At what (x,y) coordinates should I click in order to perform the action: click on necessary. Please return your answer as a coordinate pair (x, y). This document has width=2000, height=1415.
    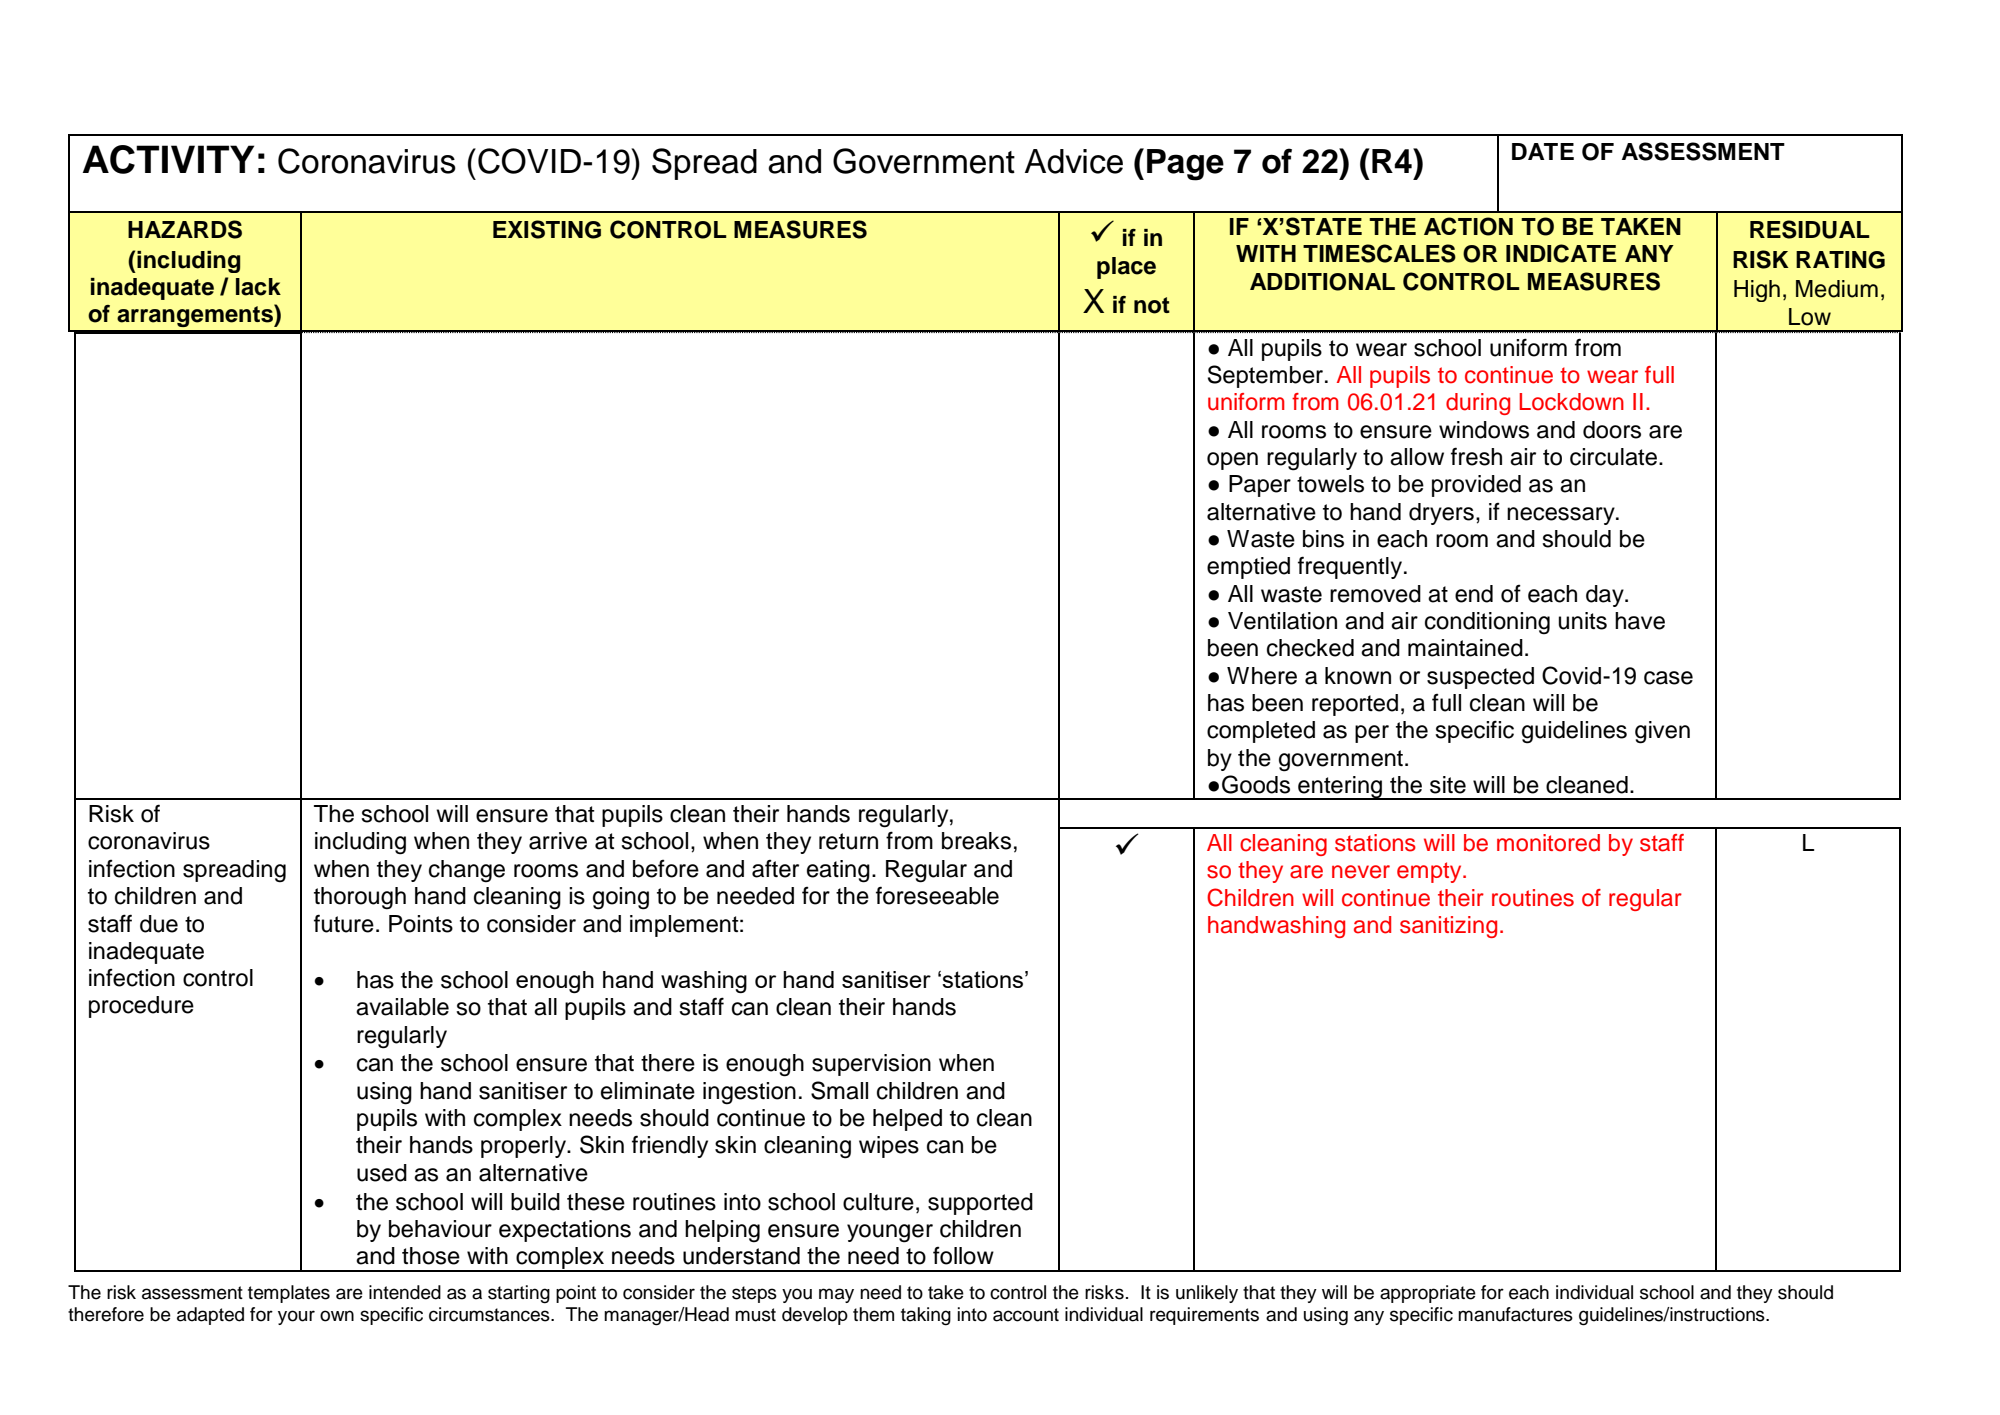
    Looking at the image, I should click on (1562, 516).
